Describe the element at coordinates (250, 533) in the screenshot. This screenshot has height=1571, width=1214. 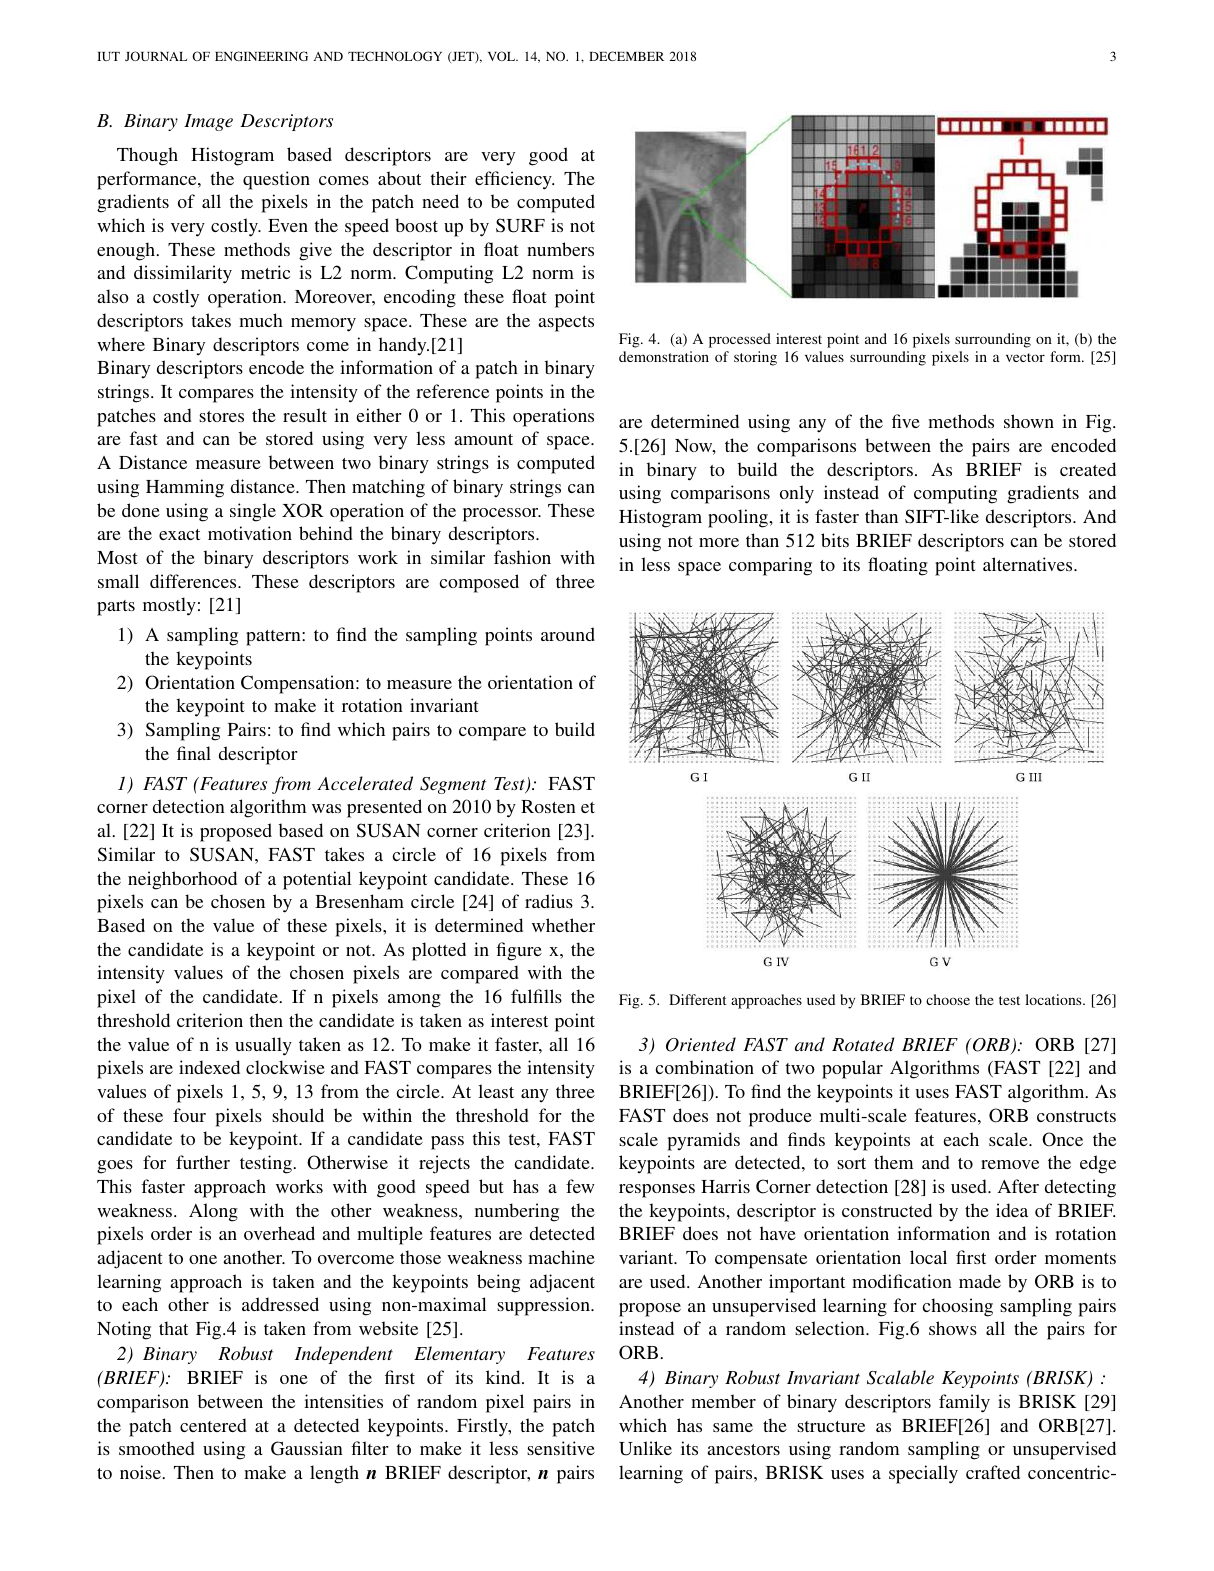
I see `motivation` at that location.
